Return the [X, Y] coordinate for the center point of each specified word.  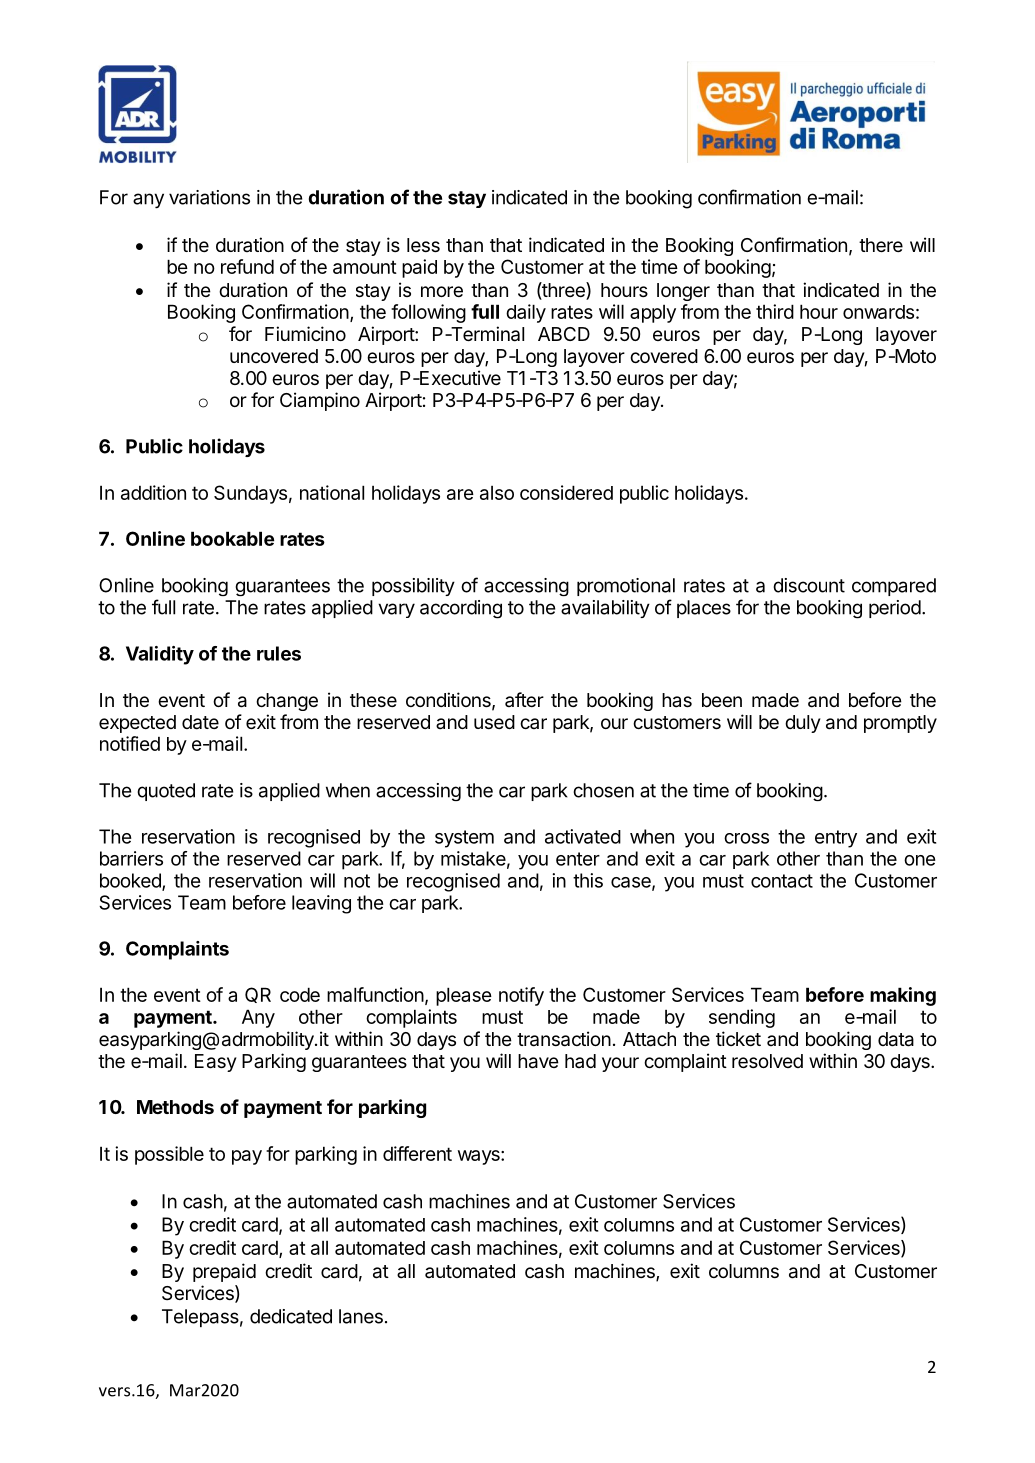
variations [209, 197]
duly [803, 724]
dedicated [291, 1316]
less [423, 245]
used [494, 722]
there [881, 245]
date [200, 722]
